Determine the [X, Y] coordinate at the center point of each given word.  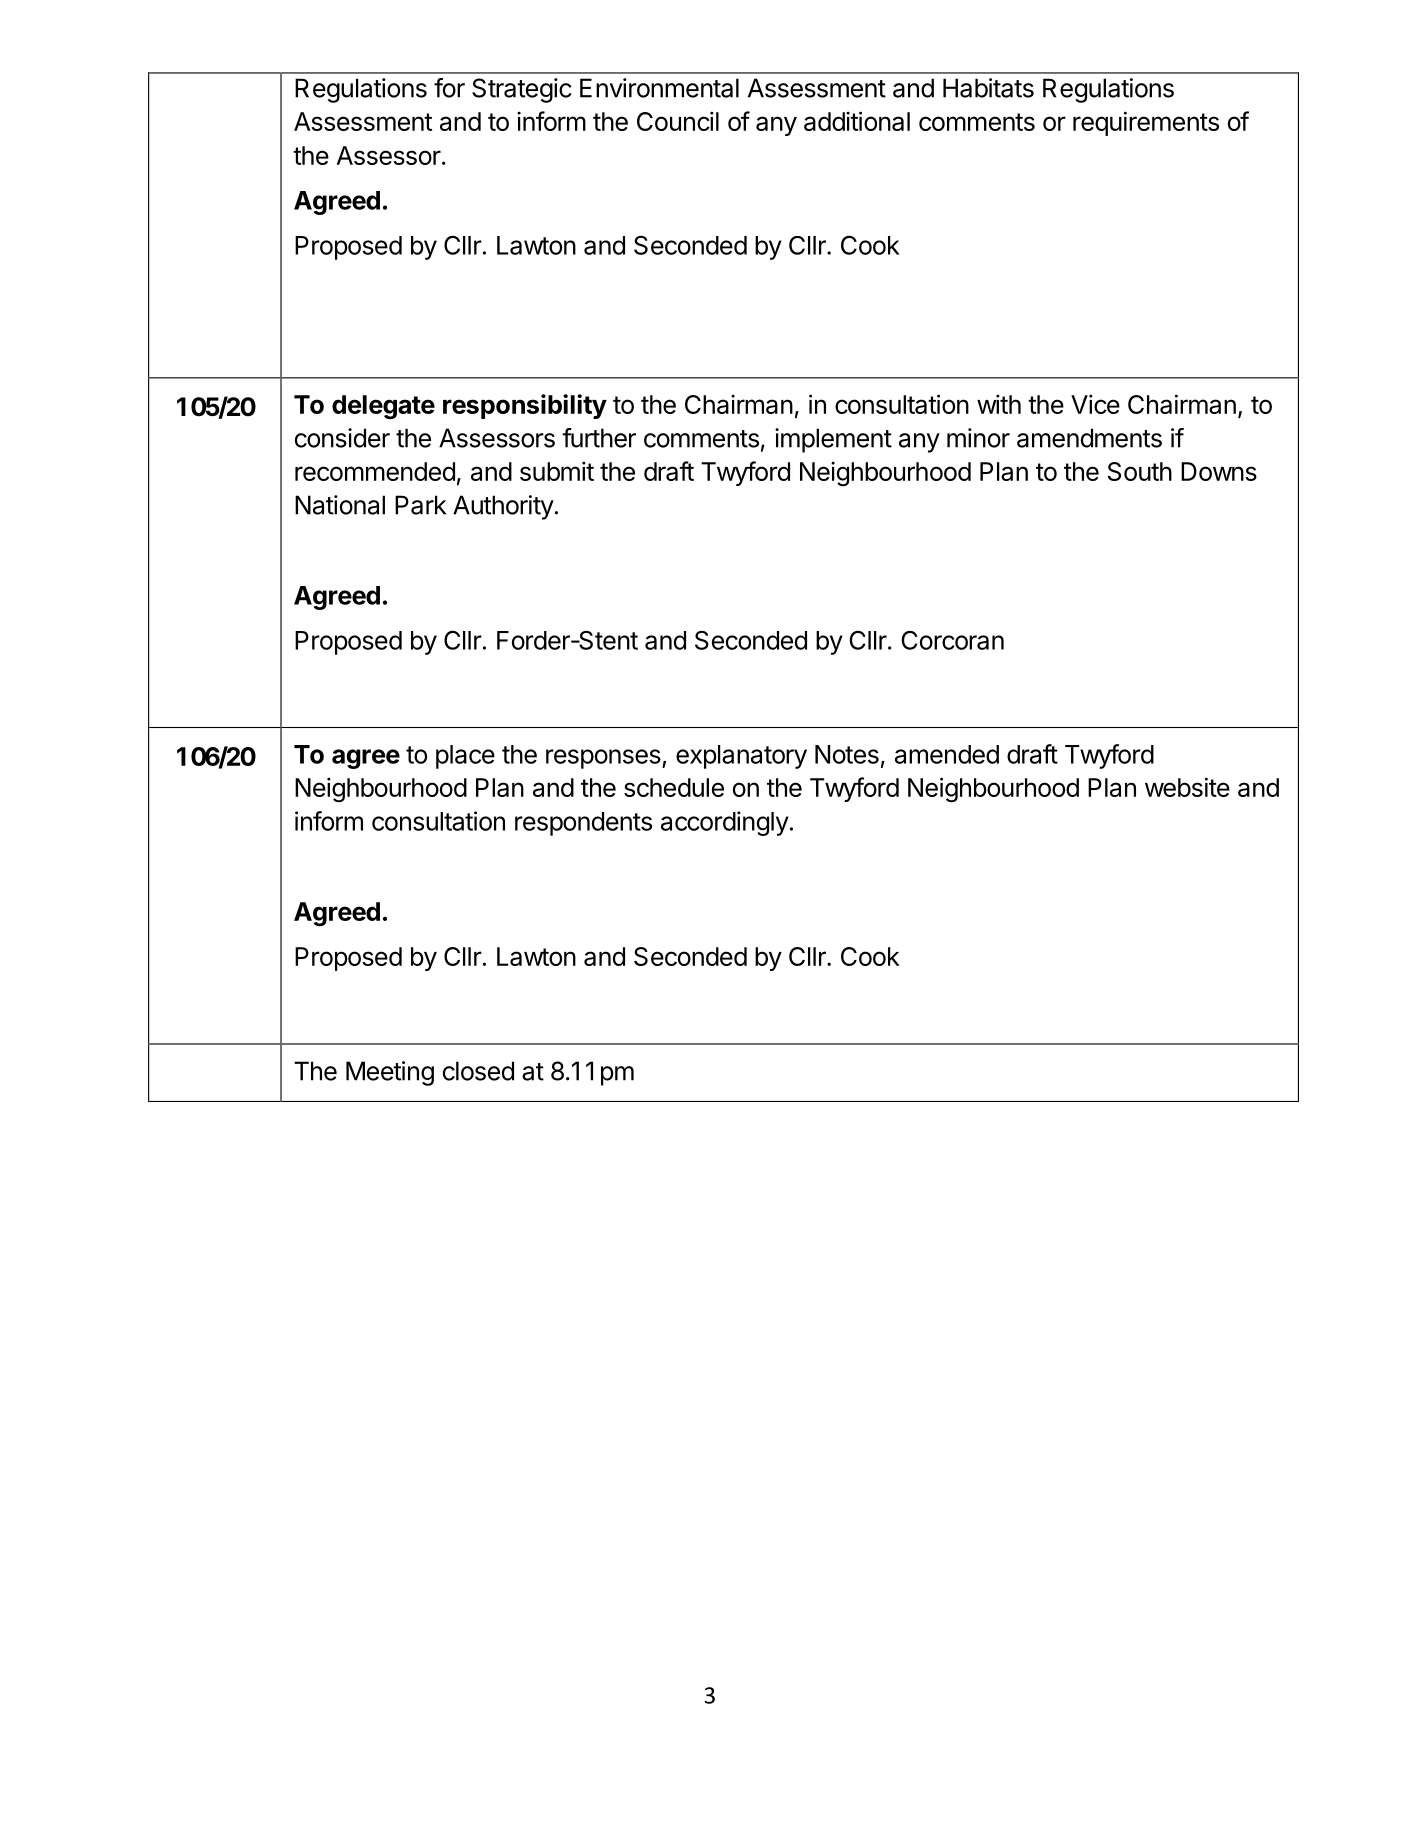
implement [833, 440]
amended [947, 754]
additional [857, 121]
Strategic [522, 90]
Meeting [390, 1073]
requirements [1146, 123]
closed [478, 1071]
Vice [1095, 404]
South [1140, 471]
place [465, 757]
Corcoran [952, 640]
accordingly [725, 823]
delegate [383, 407]
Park [420, 505]
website [1187, 787]
